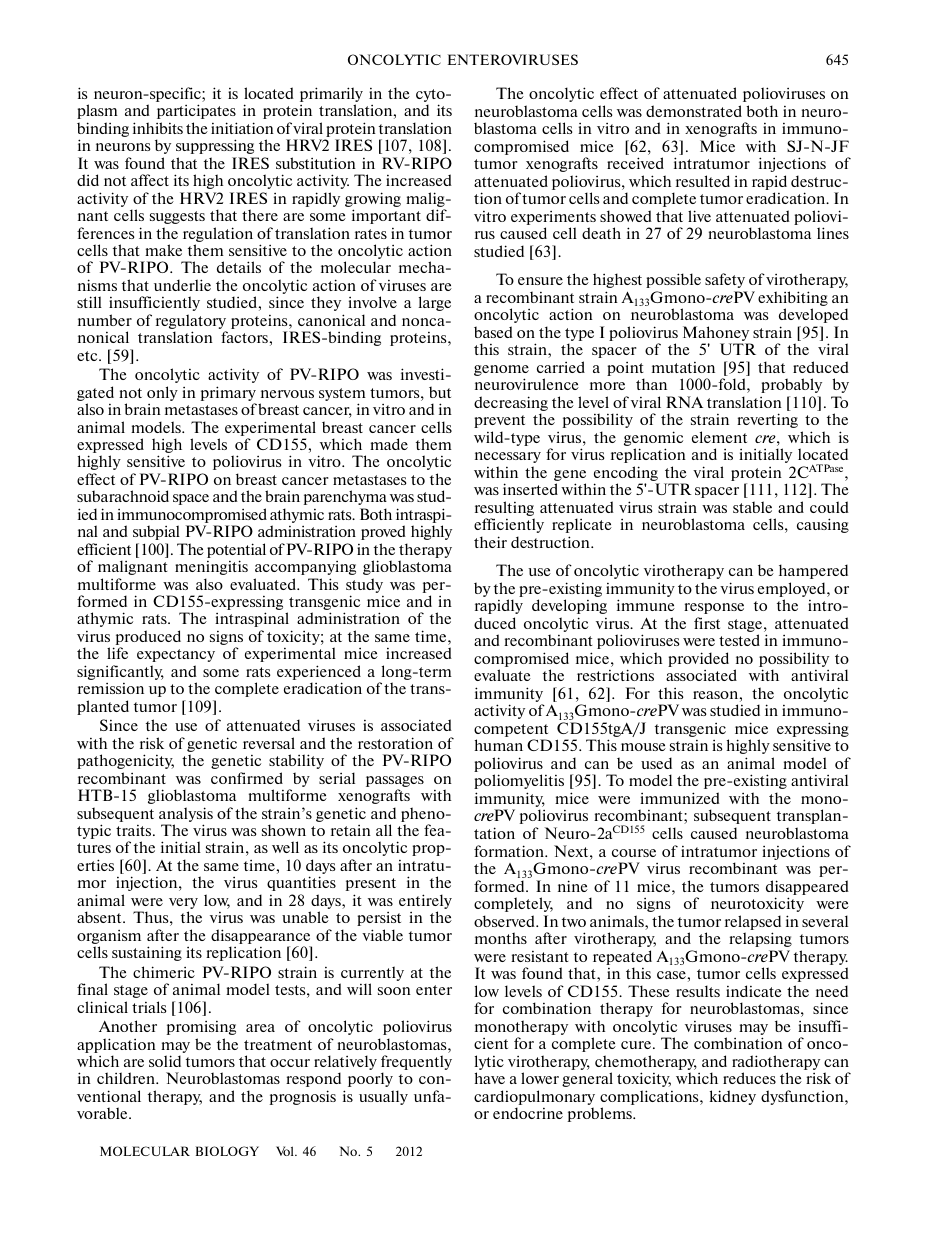 The image size is (952, 1233). I want to click on demonstrated, so click(694, 111).
